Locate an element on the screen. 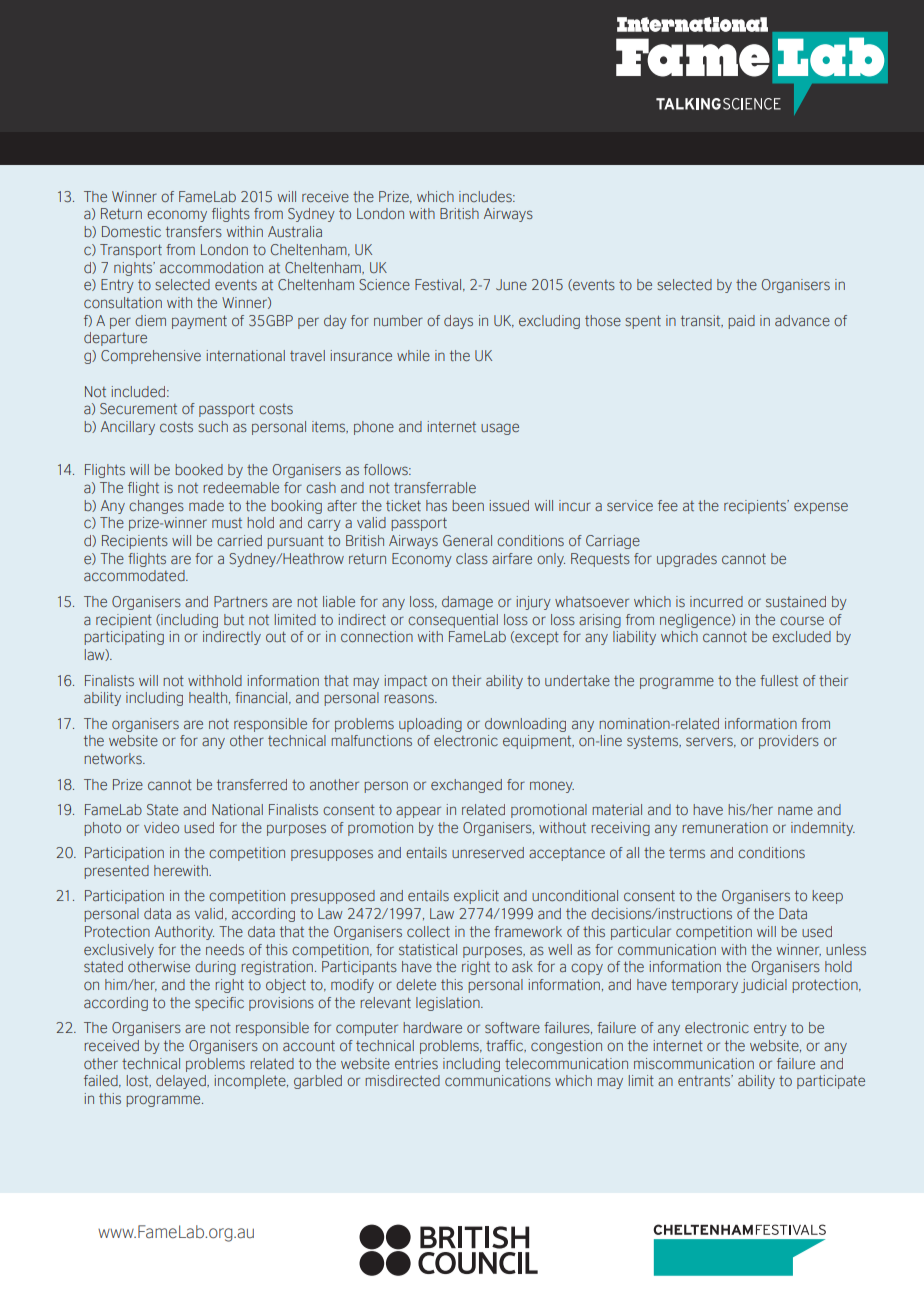 The width and height of the screenshot is (924, 1308). entrants is located at coordinates (705, 1080).
